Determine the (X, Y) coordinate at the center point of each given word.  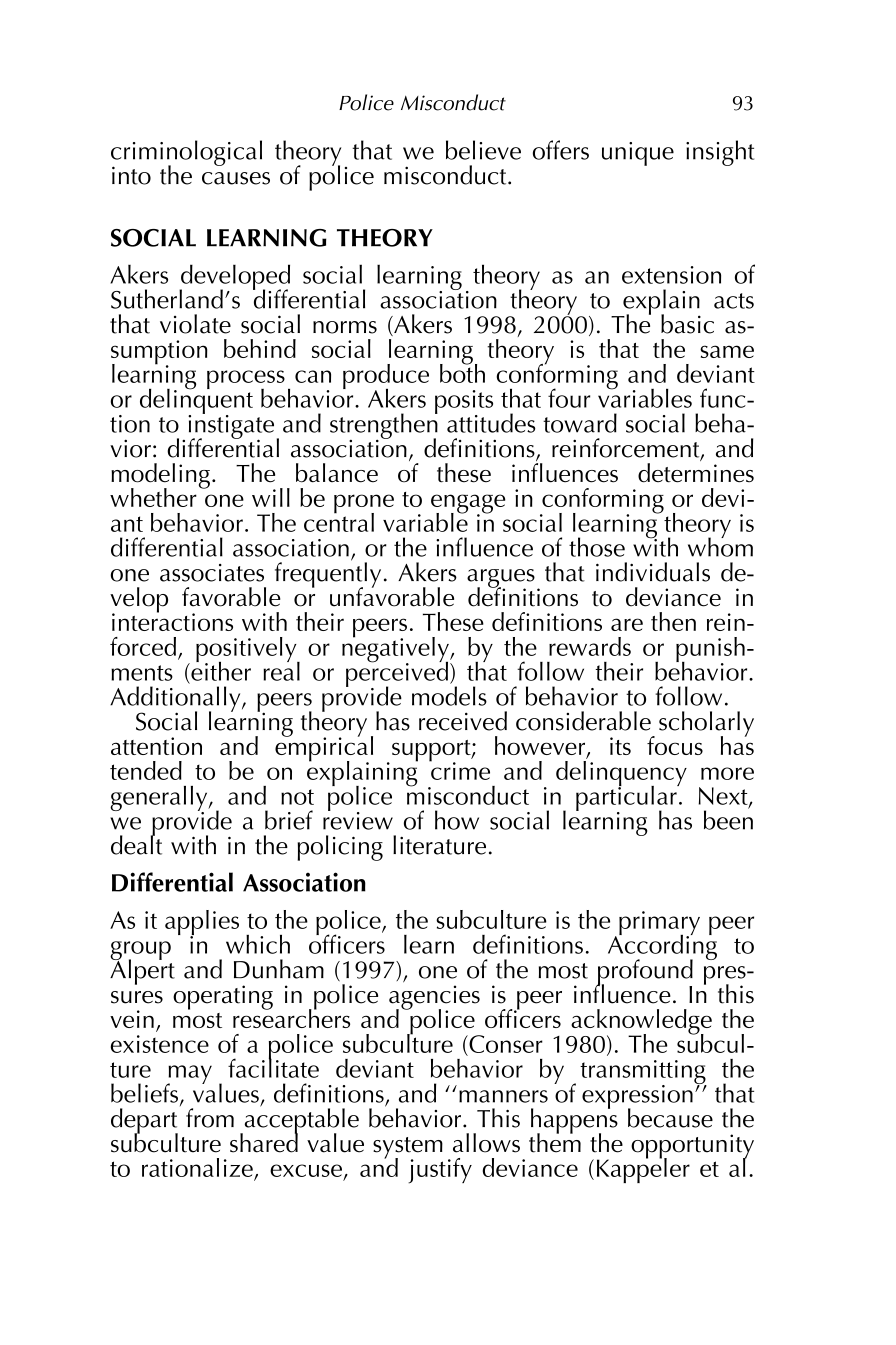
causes (236, 178)
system (408, 1149)
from (210, 1118)
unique (638, 154)
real (281, 670)
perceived (398, 674)
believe (483, 150)
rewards (590, 646)
